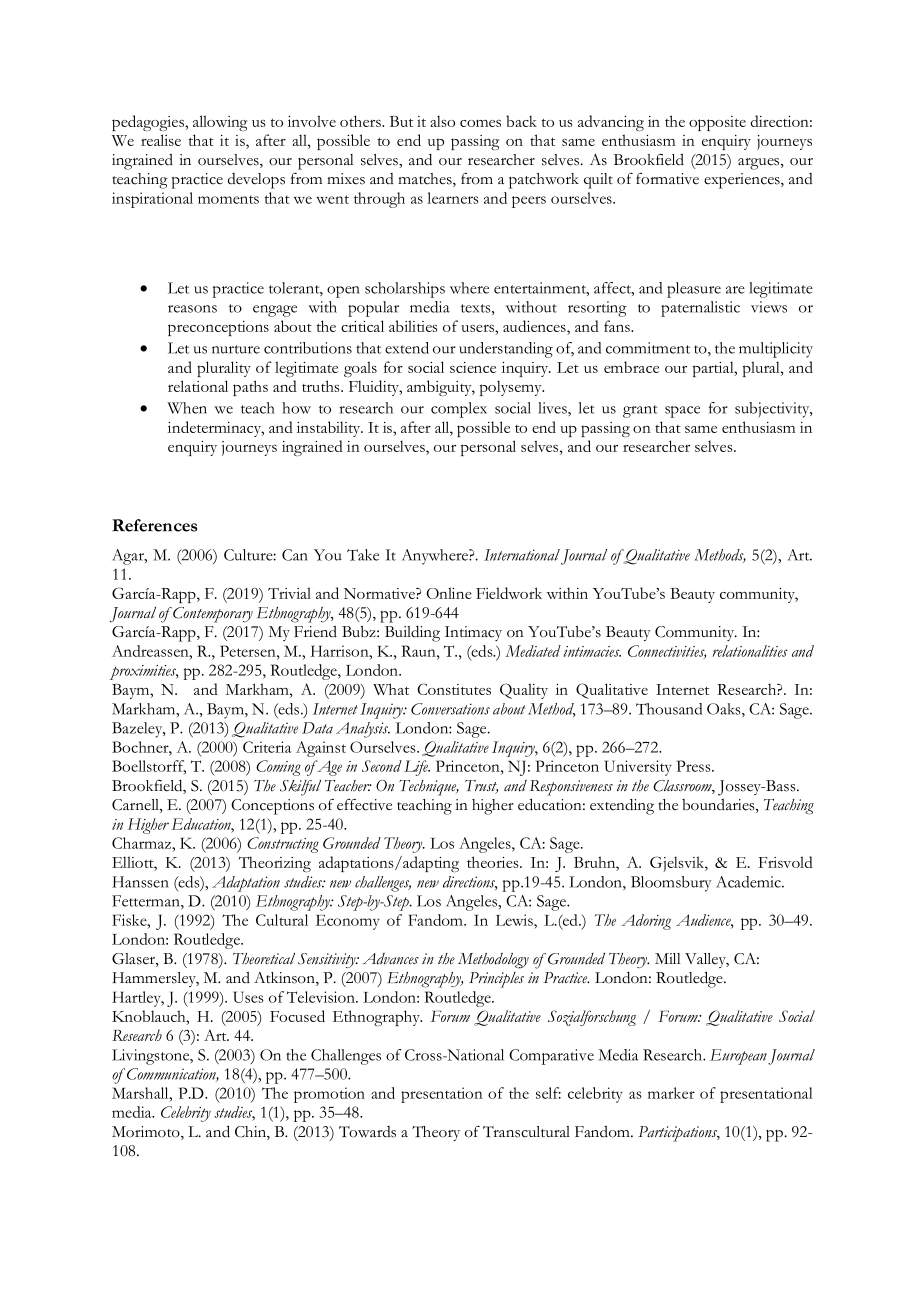 The image size is (924, 1308). What do you see at coordinates (220, 123) in the screenshot?
I see `allowing` at bounding box center [220, 123].
